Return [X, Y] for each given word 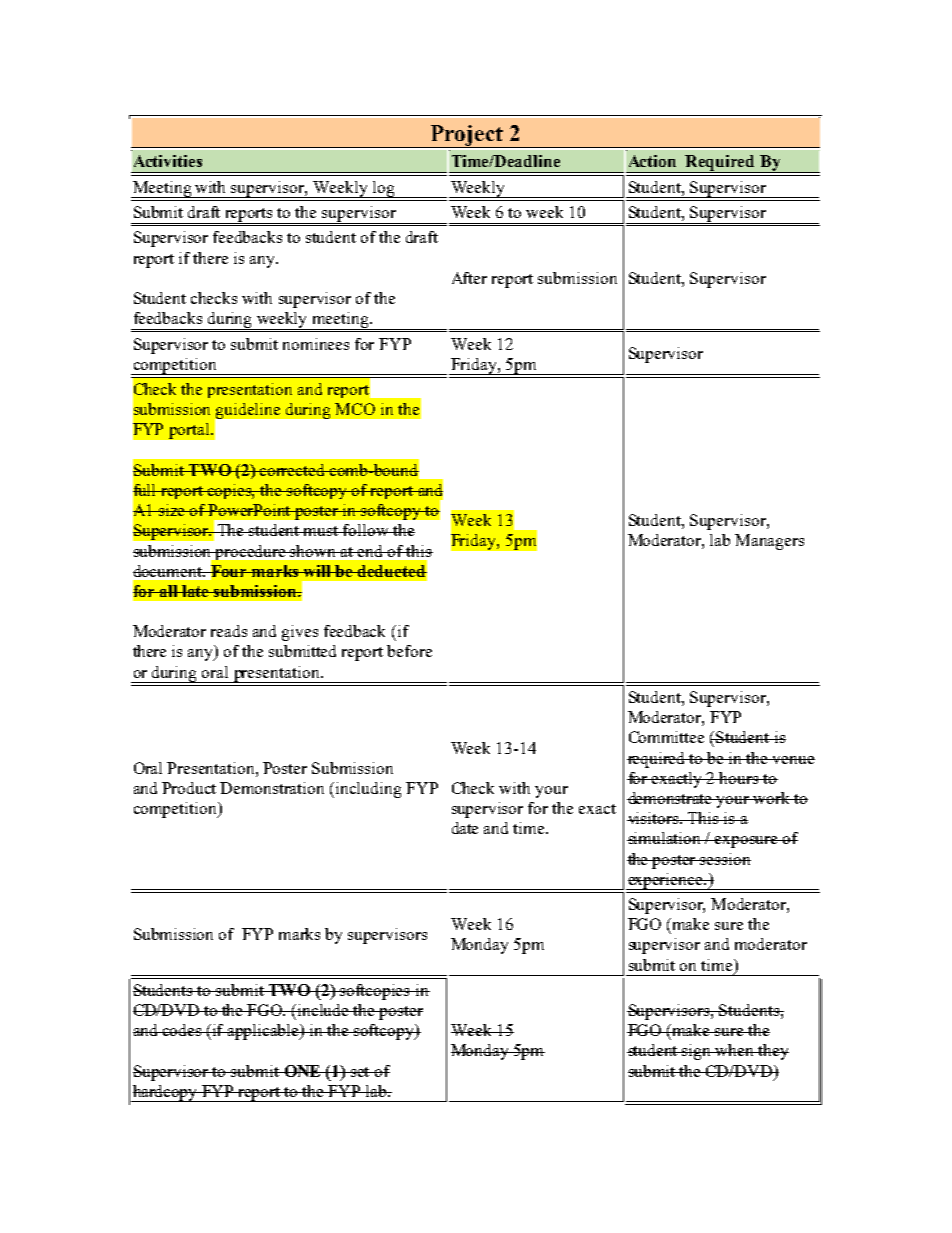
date [465, 828]
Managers [769, 542]
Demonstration [272, 788]
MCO [355, 409]
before [409, 651]
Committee [666, 737]
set [361, 1072]
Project [467, 136]
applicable [264, 1032]
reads [229, 631]
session [725, 859]
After [469, 278]
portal [190, 431]
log [383, 189]
